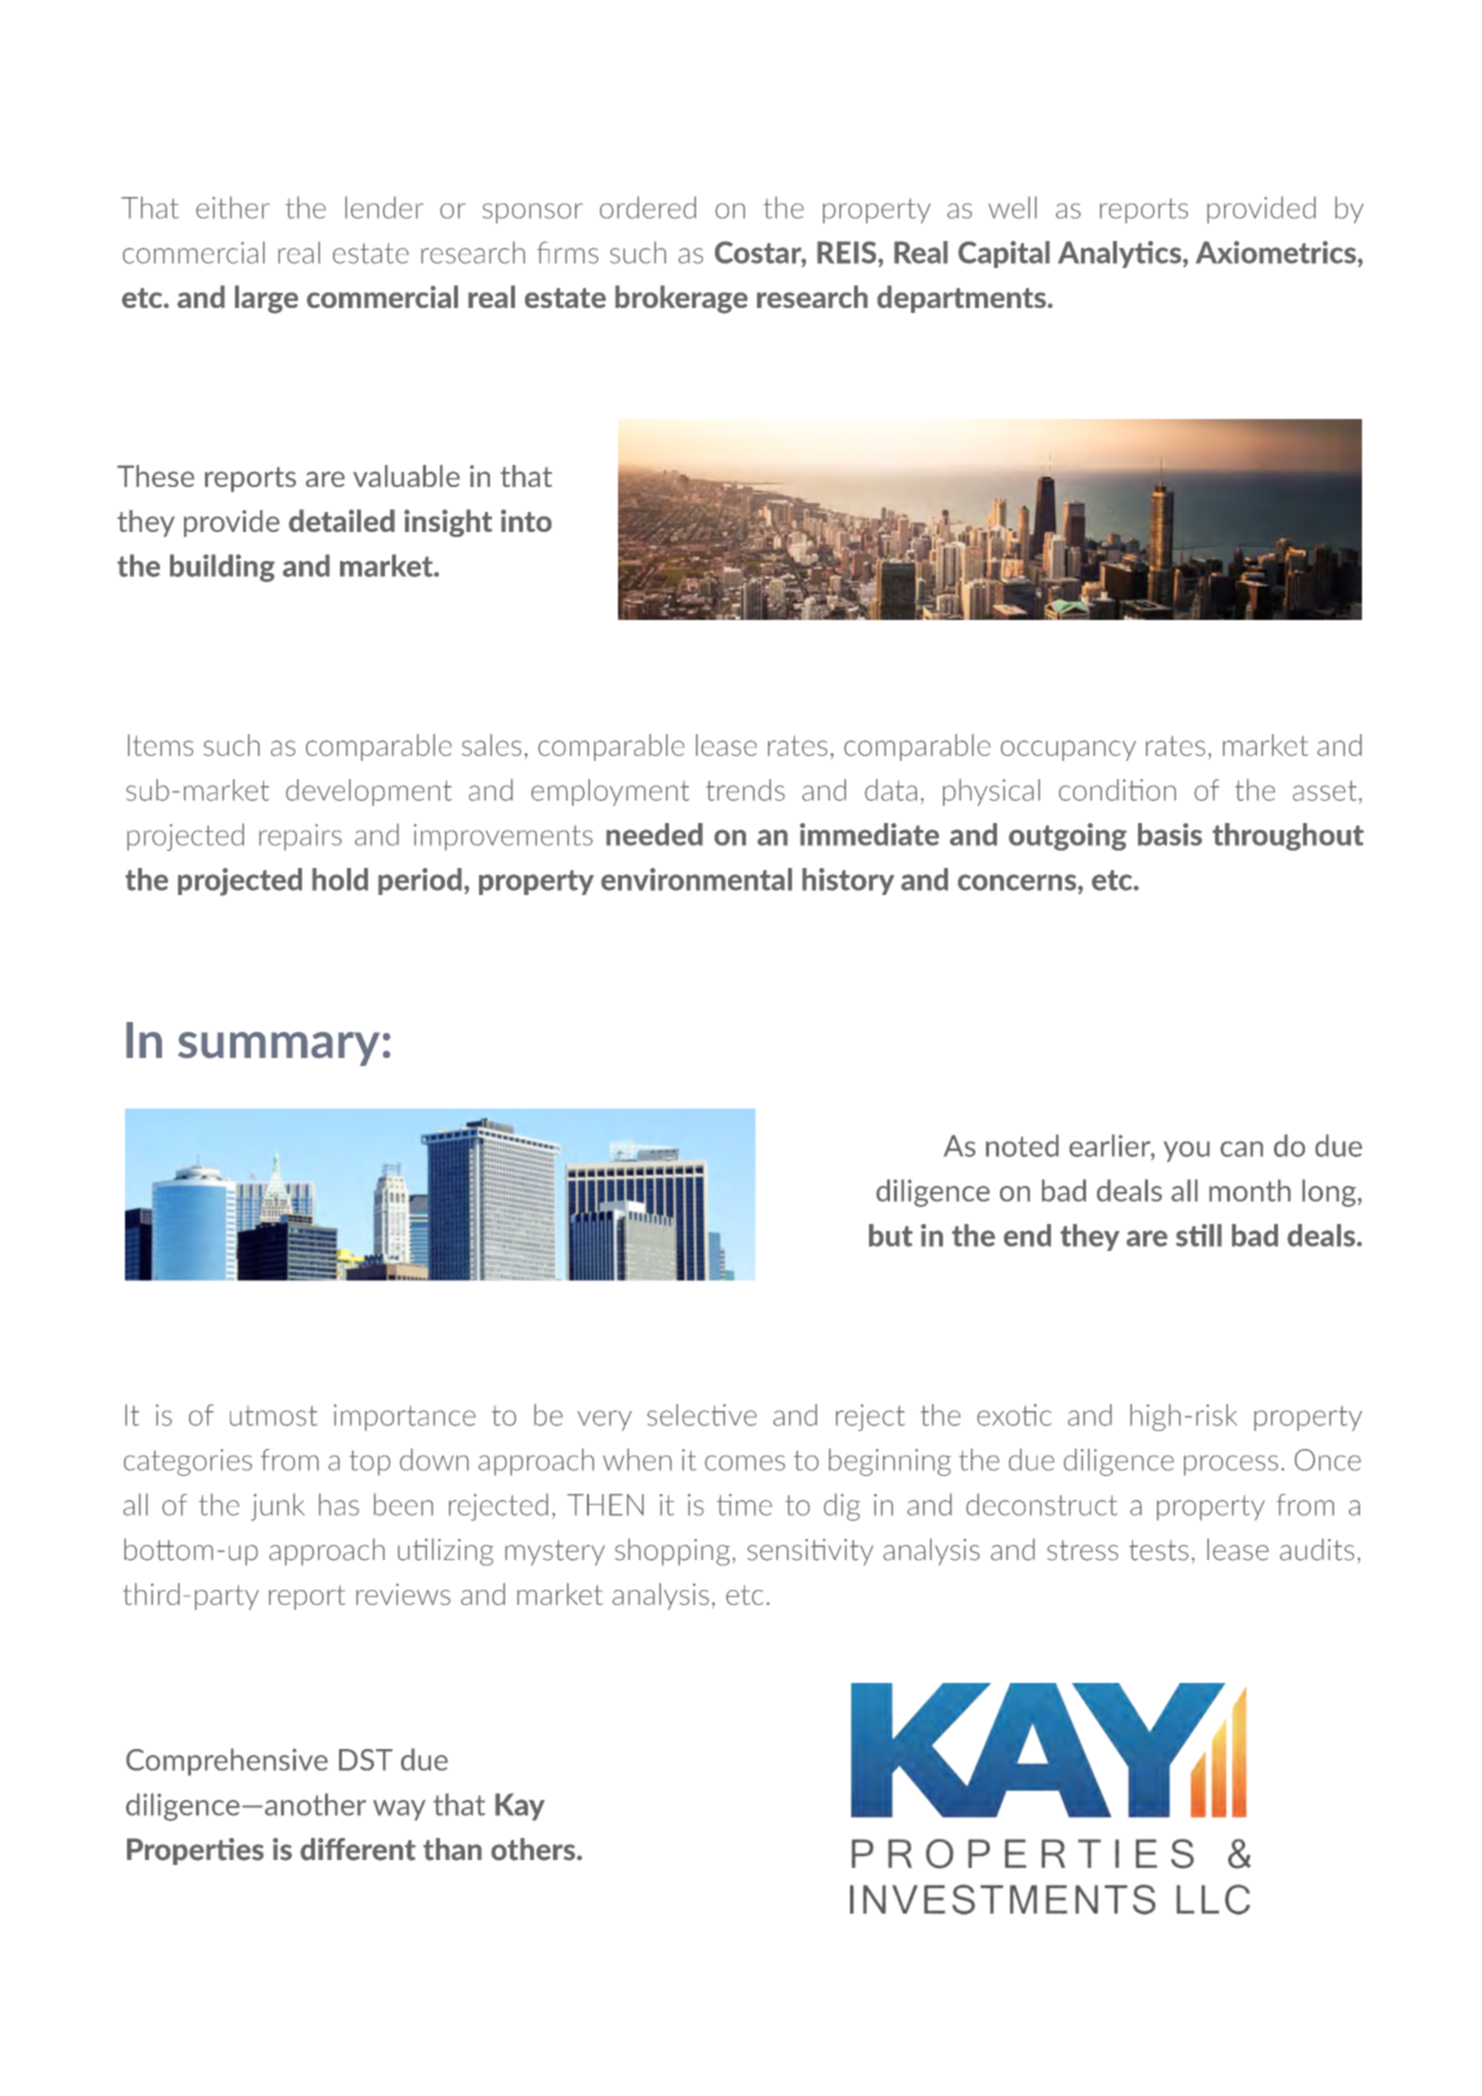  I want to click on Analytics, so click(1121, 254).
